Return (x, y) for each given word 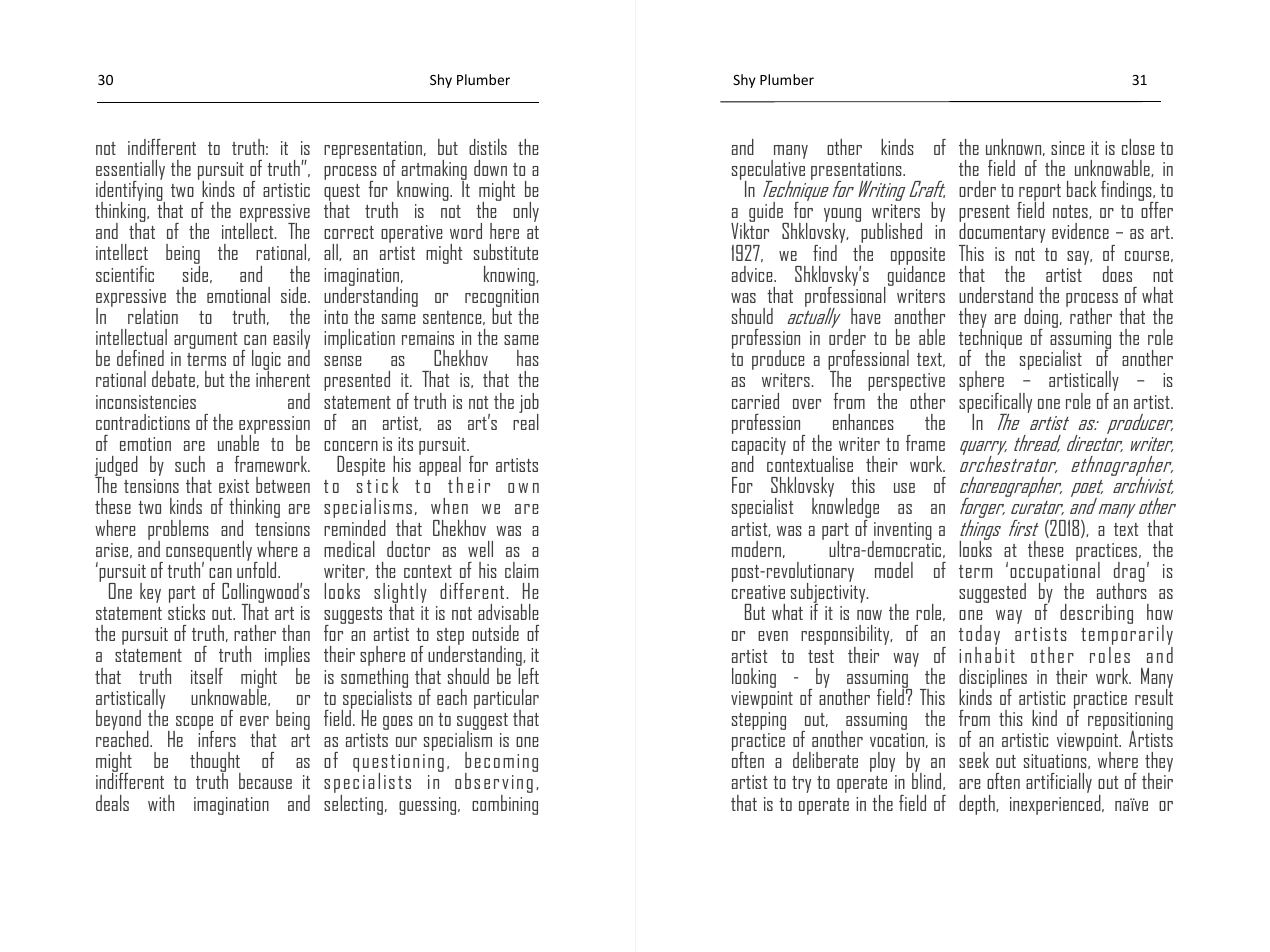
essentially (130, 171)
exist (234, 486)
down (490, 168)
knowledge (845, 508)
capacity (759, 447)
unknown (1015, 147)
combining (505, 803)
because (265, 781)
